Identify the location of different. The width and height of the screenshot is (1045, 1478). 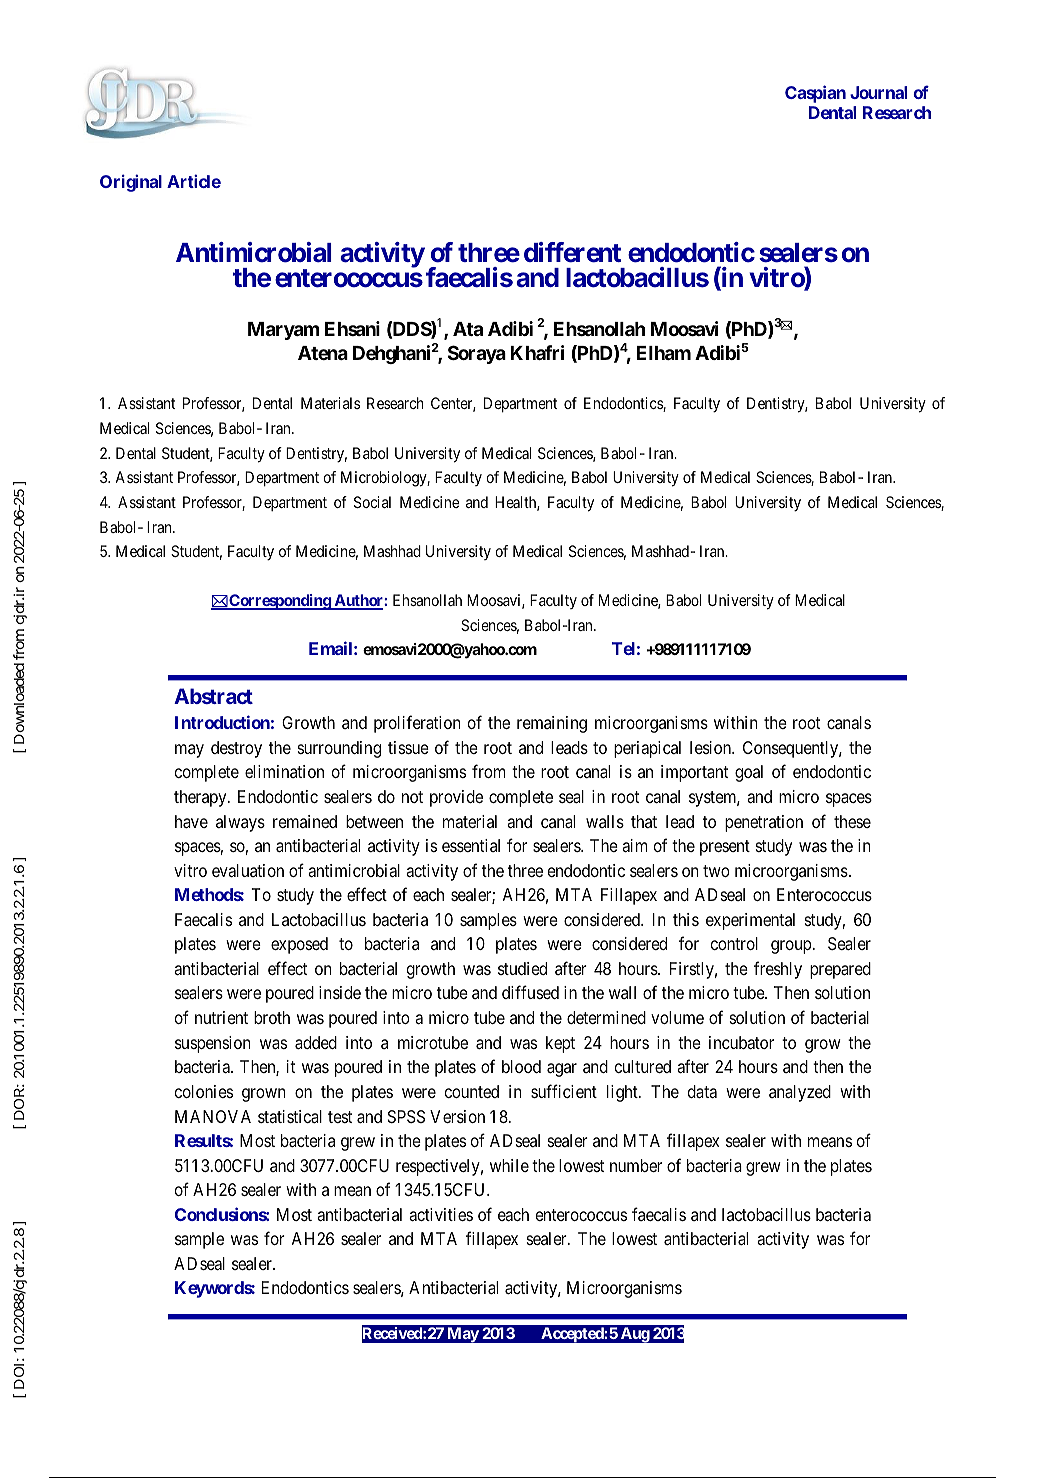
(572, 252).
